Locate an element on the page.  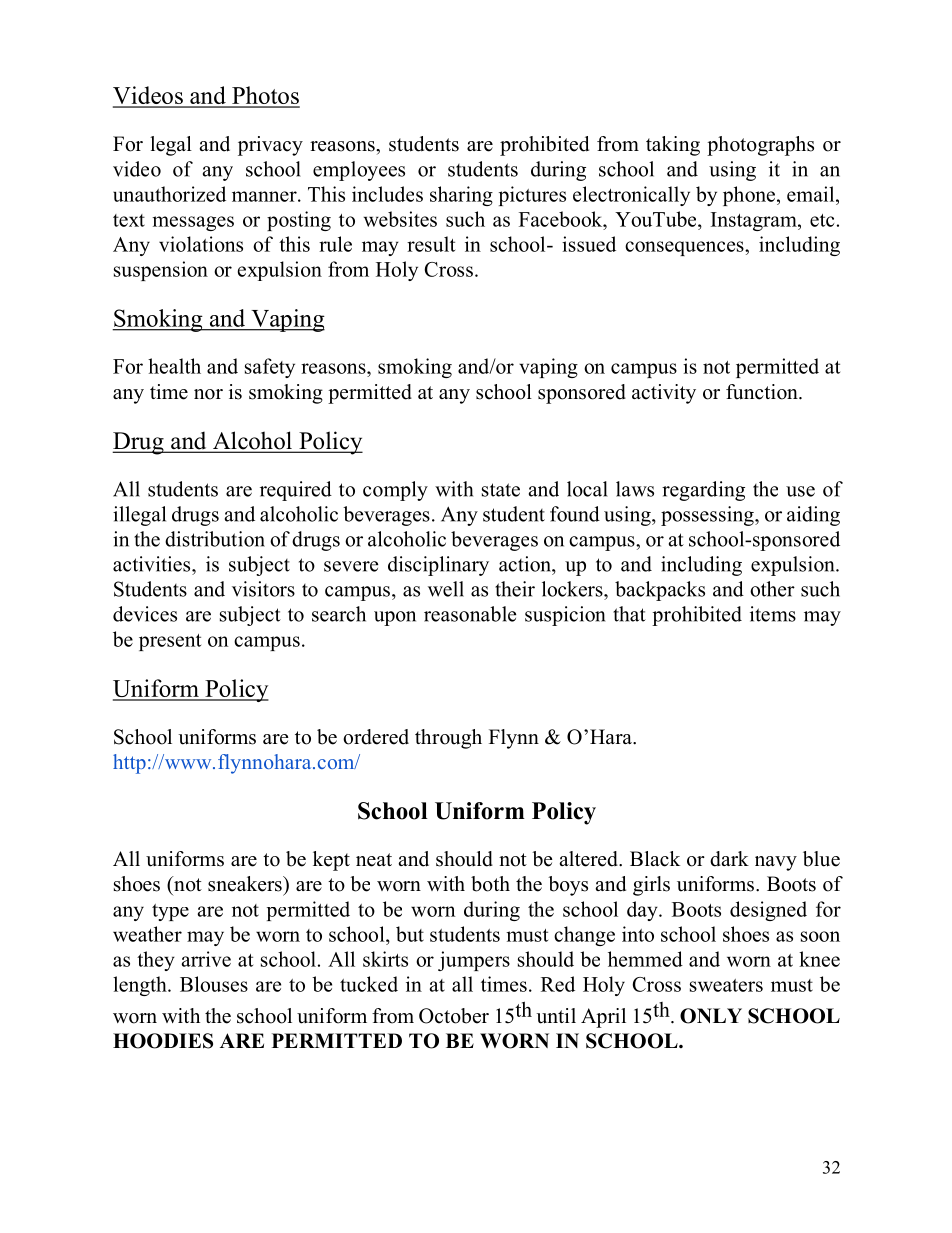
result is located at coordinates (431, 244).
